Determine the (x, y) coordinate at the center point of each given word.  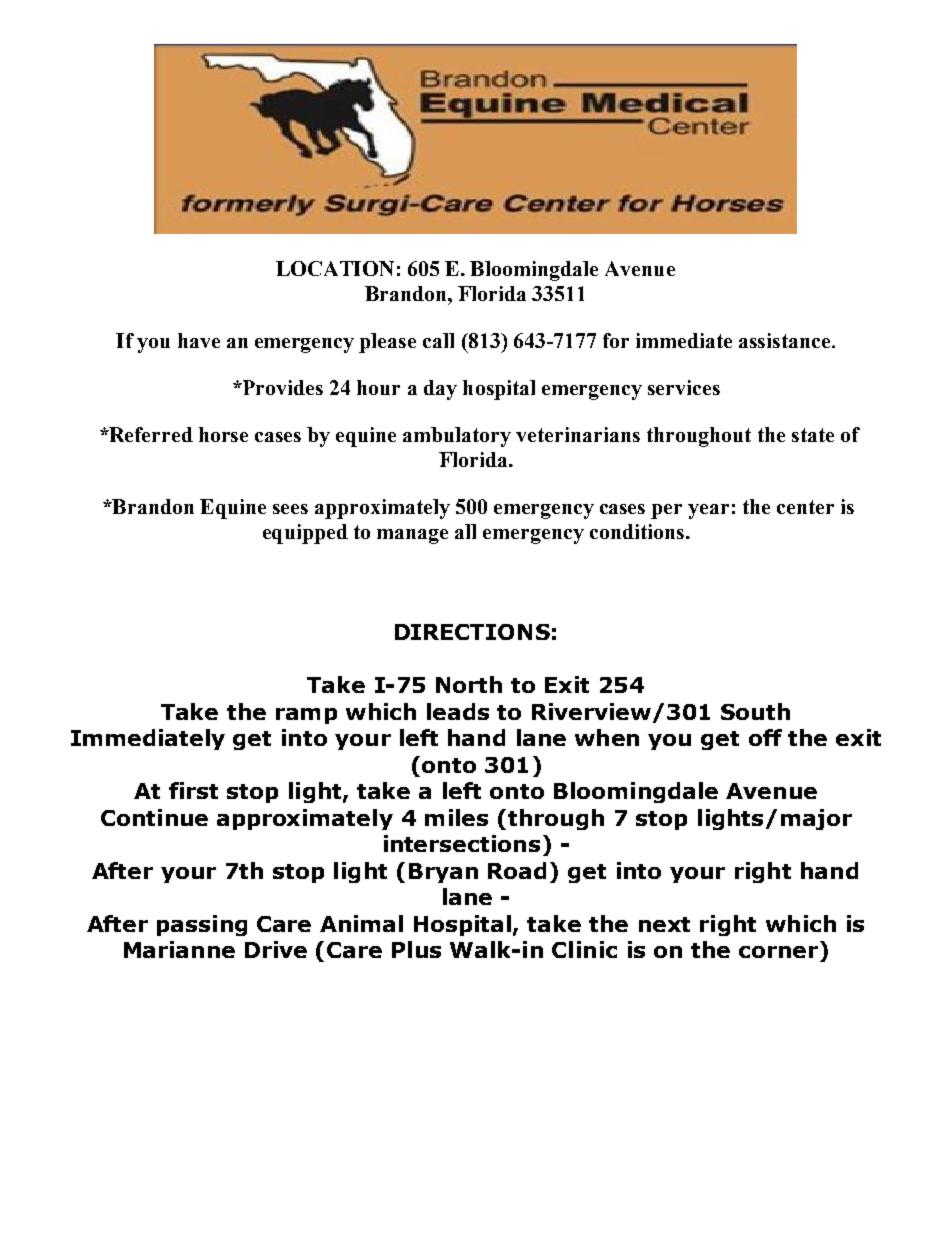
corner (778, 952)
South (755, 711)
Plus (416, 949)
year (708, 511)
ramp (306, 716)
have (199, 340)
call (438, 340)
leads (458, 711)
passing (202, 925)
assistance (786, 340)
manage (412, 536)
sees (290, 509)
